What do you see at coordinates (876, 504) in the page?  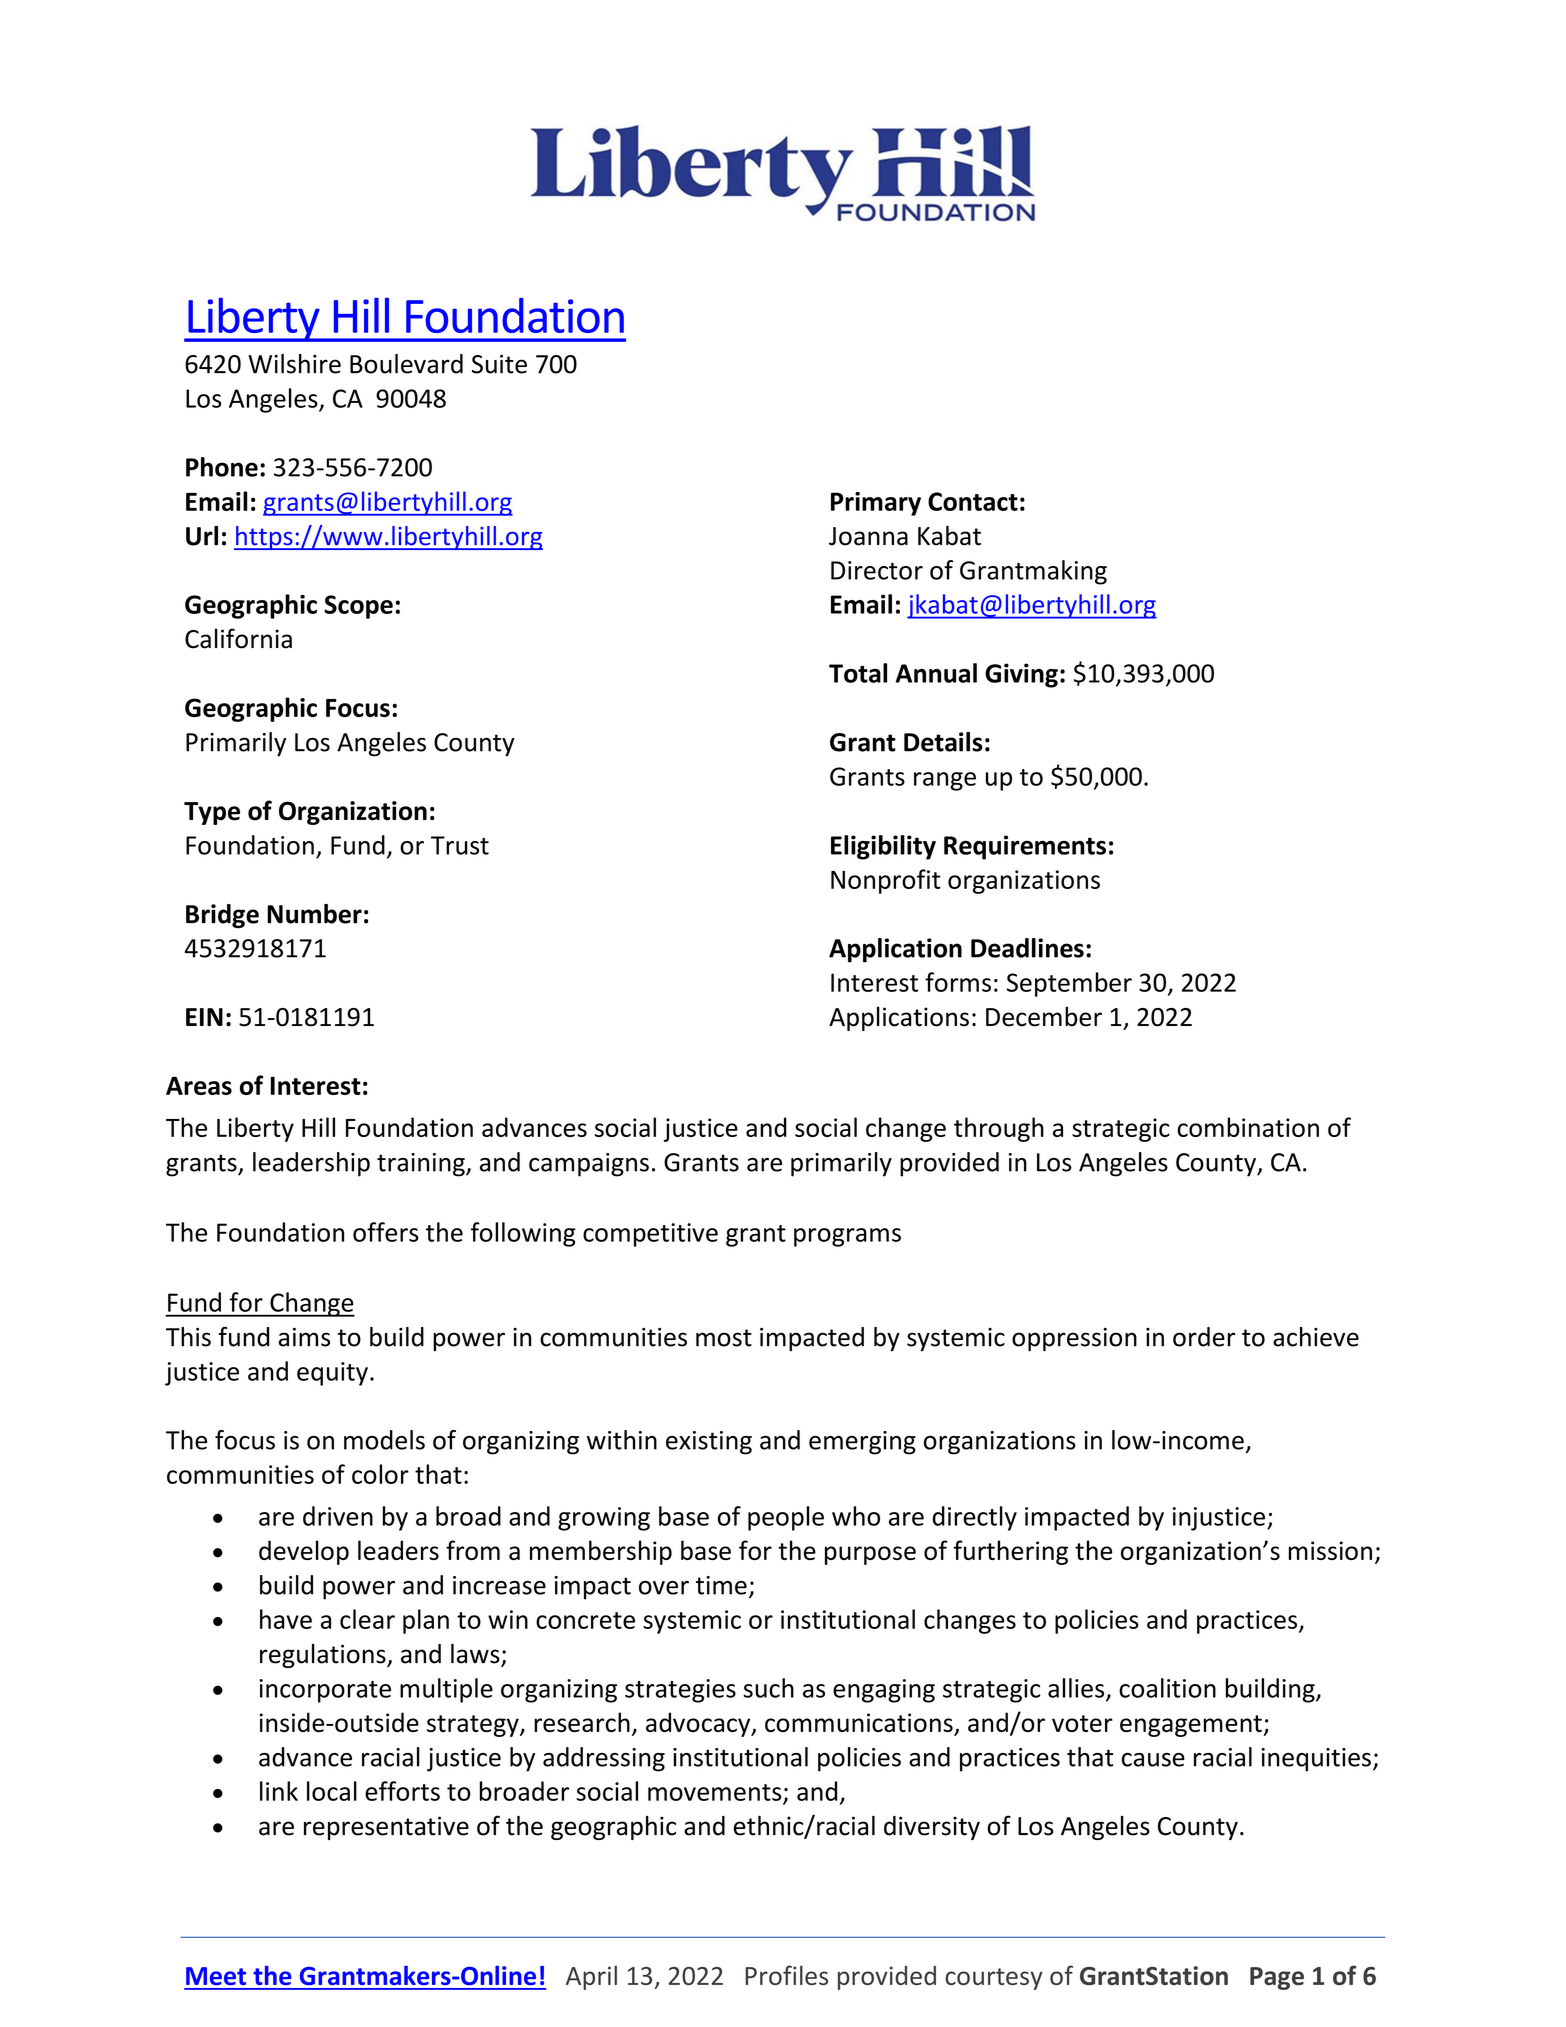 I see `Primary` at bounding box center [876, 504].
